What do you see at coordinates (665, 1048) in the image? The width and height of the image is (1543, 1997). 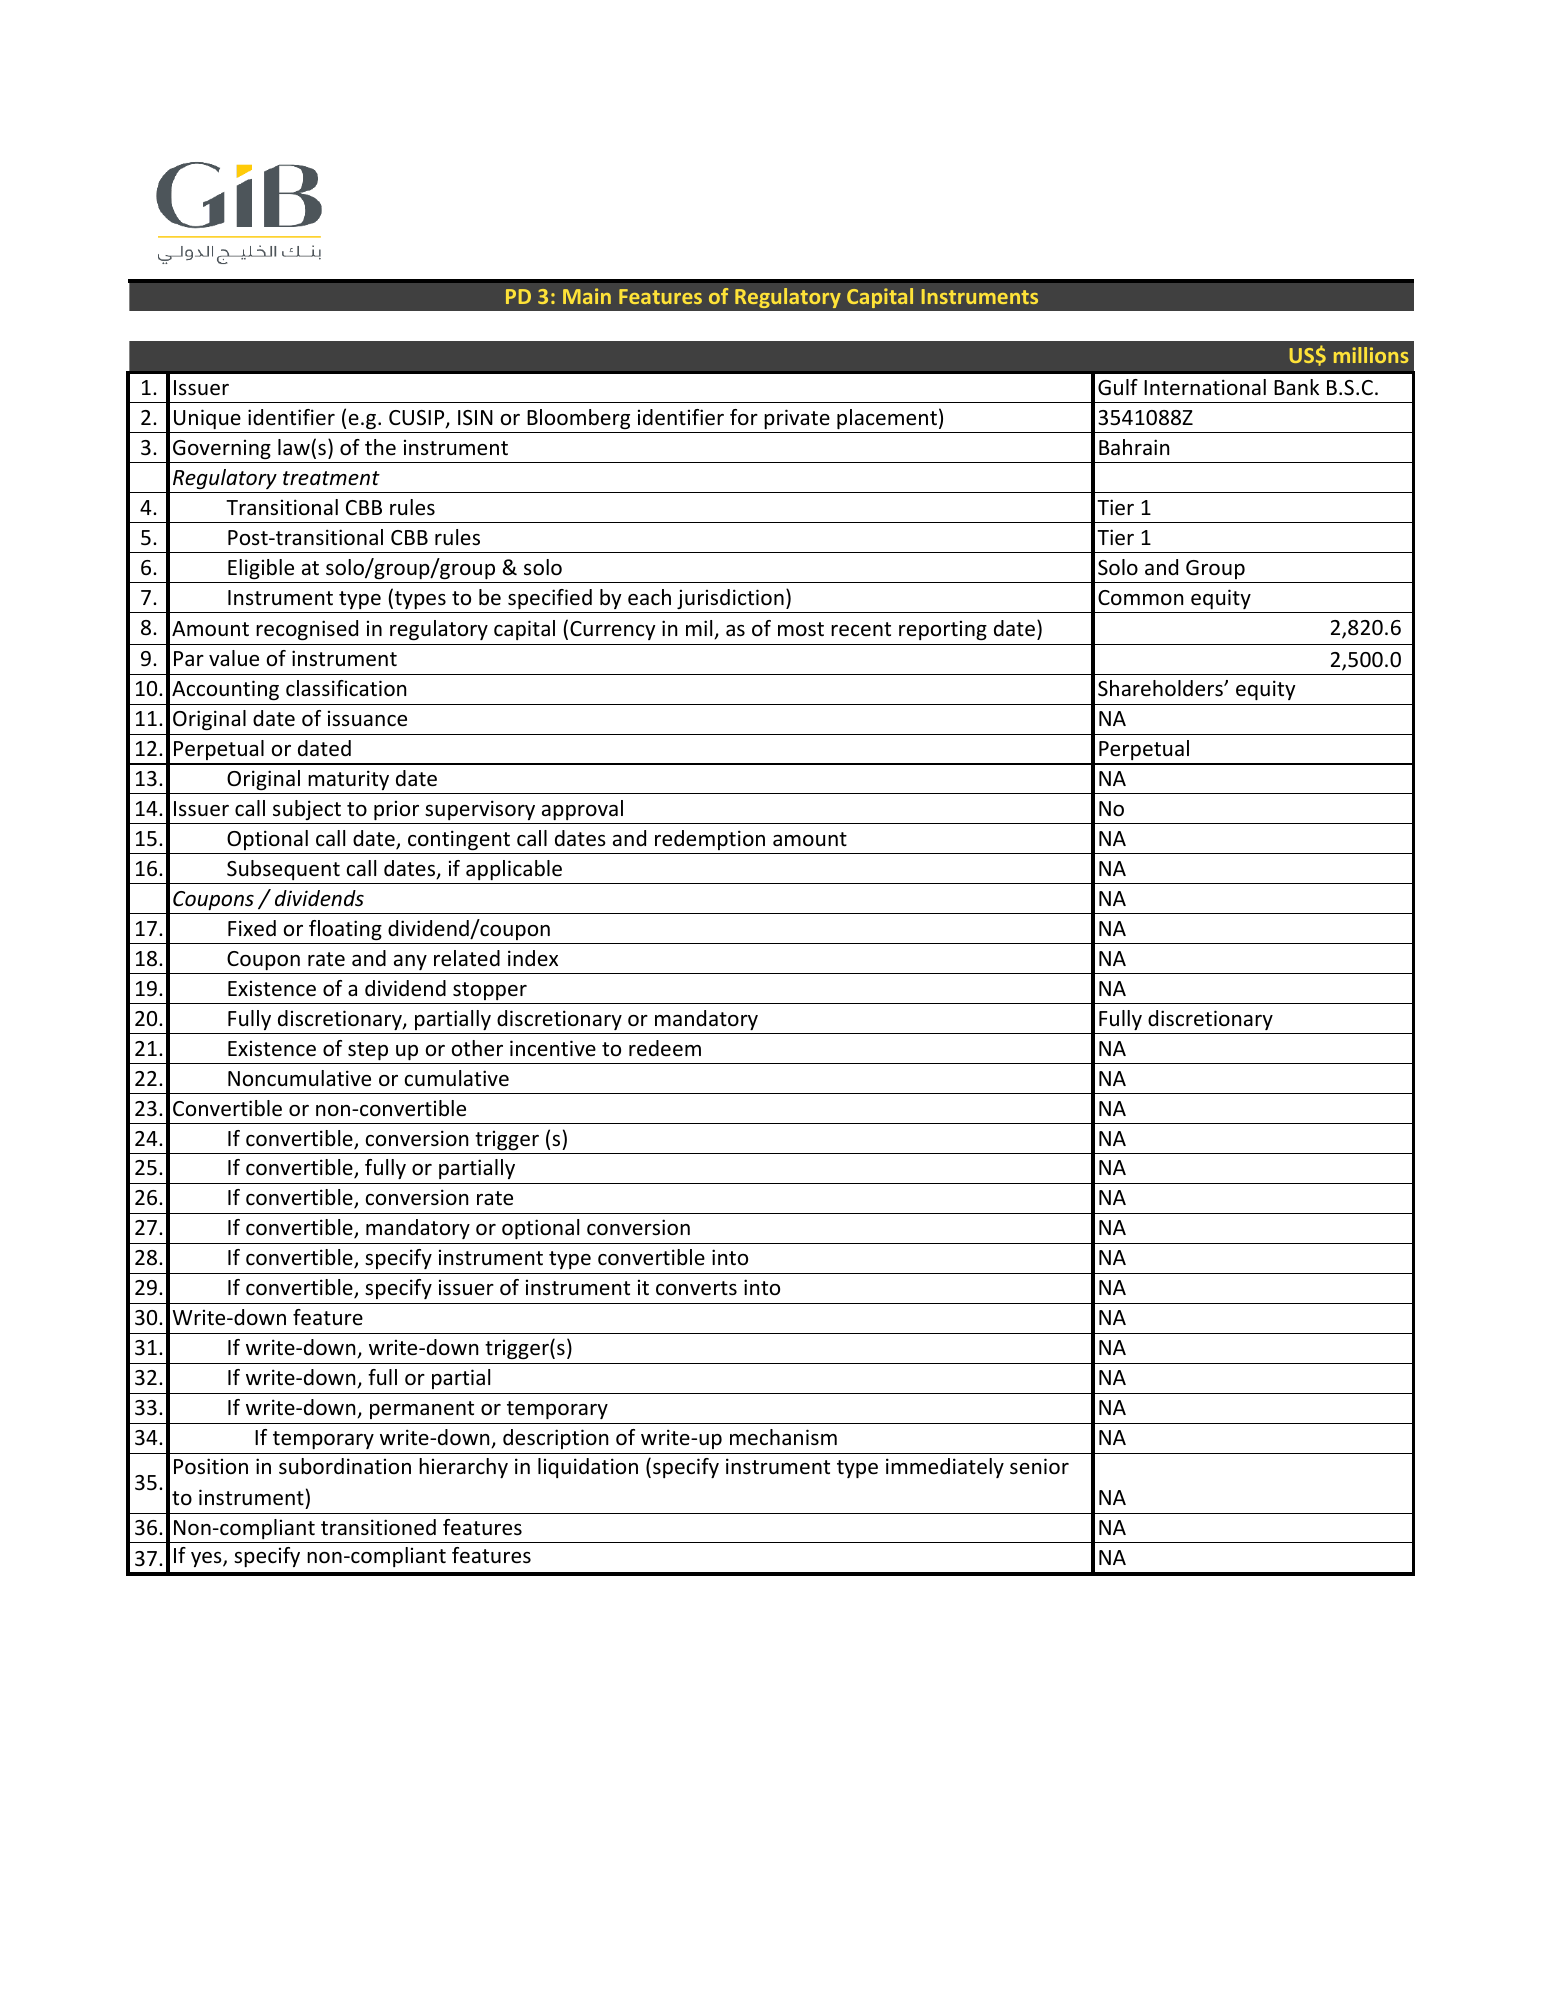 I see `redeem` at bounding box center [665, 1048].
